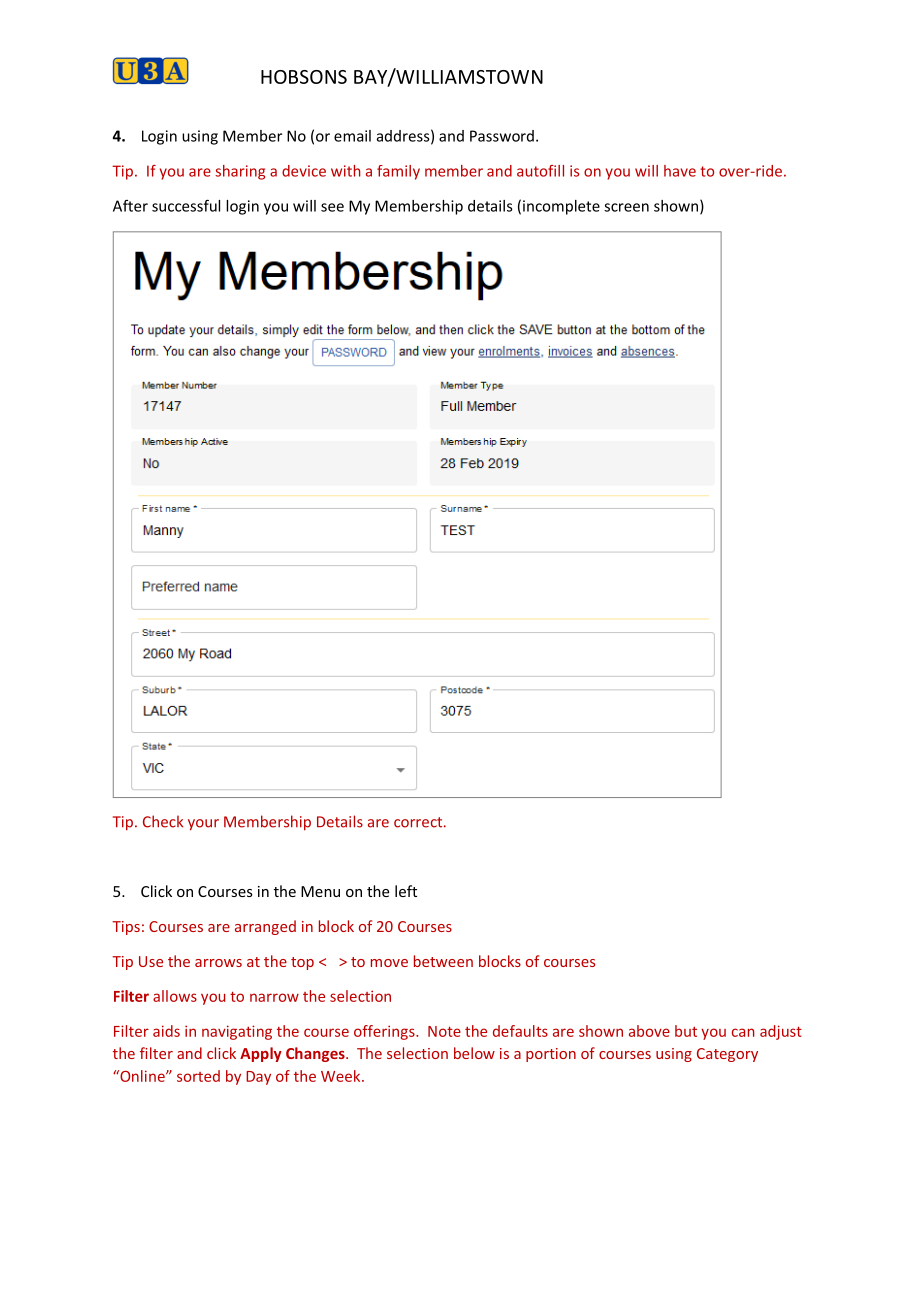 The width and height of the image is (924, 1308). What do you see at coordinates (474, 1053) in the image?
I see `below` at bounding box center [474, 1053].
